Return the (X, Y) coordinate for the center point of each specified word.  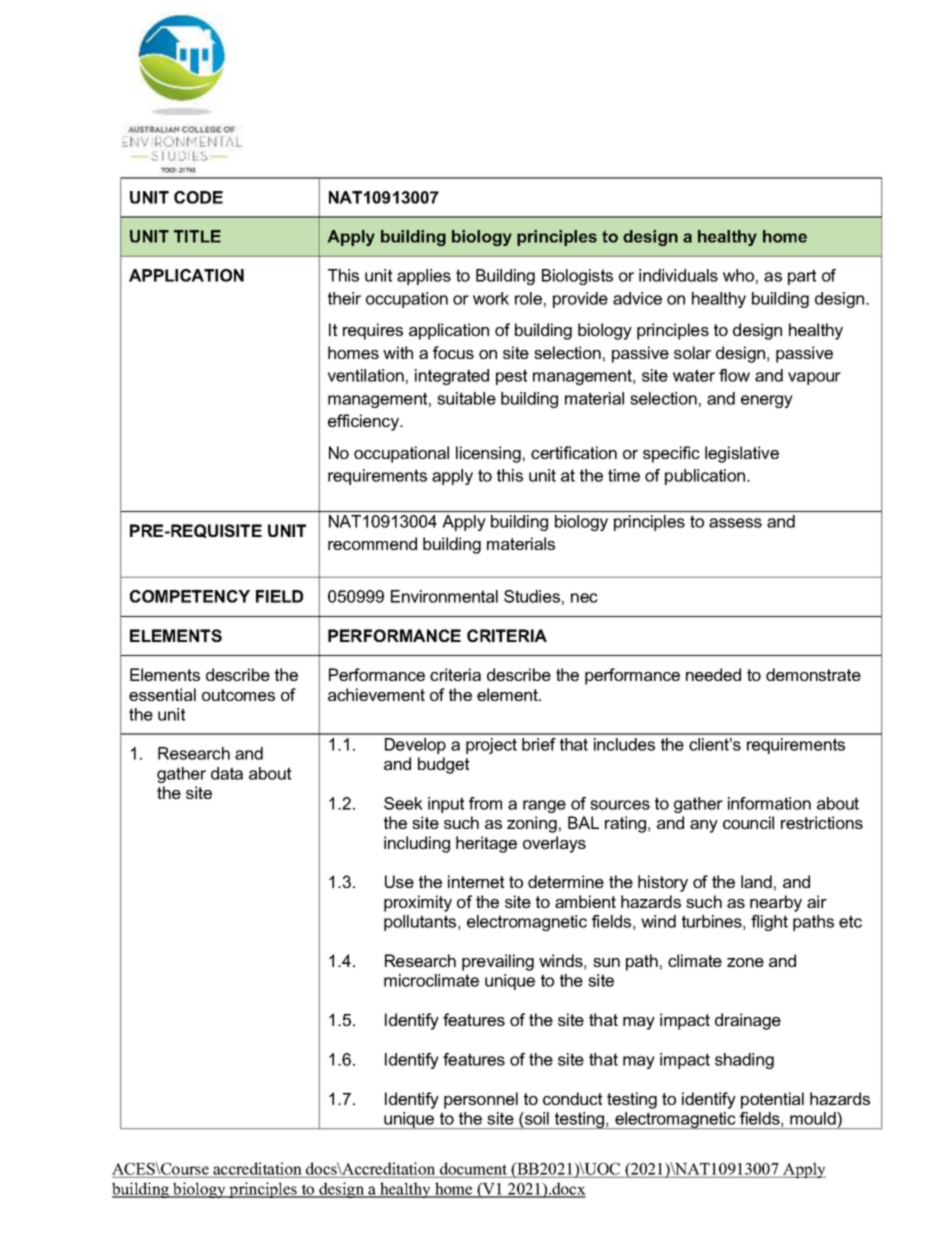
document (474, 1170)
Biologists (577, 277)
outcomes (238, 695)
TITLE (197, 236)
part (802, 277)
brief (539, 744)
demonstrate (813, 674)
